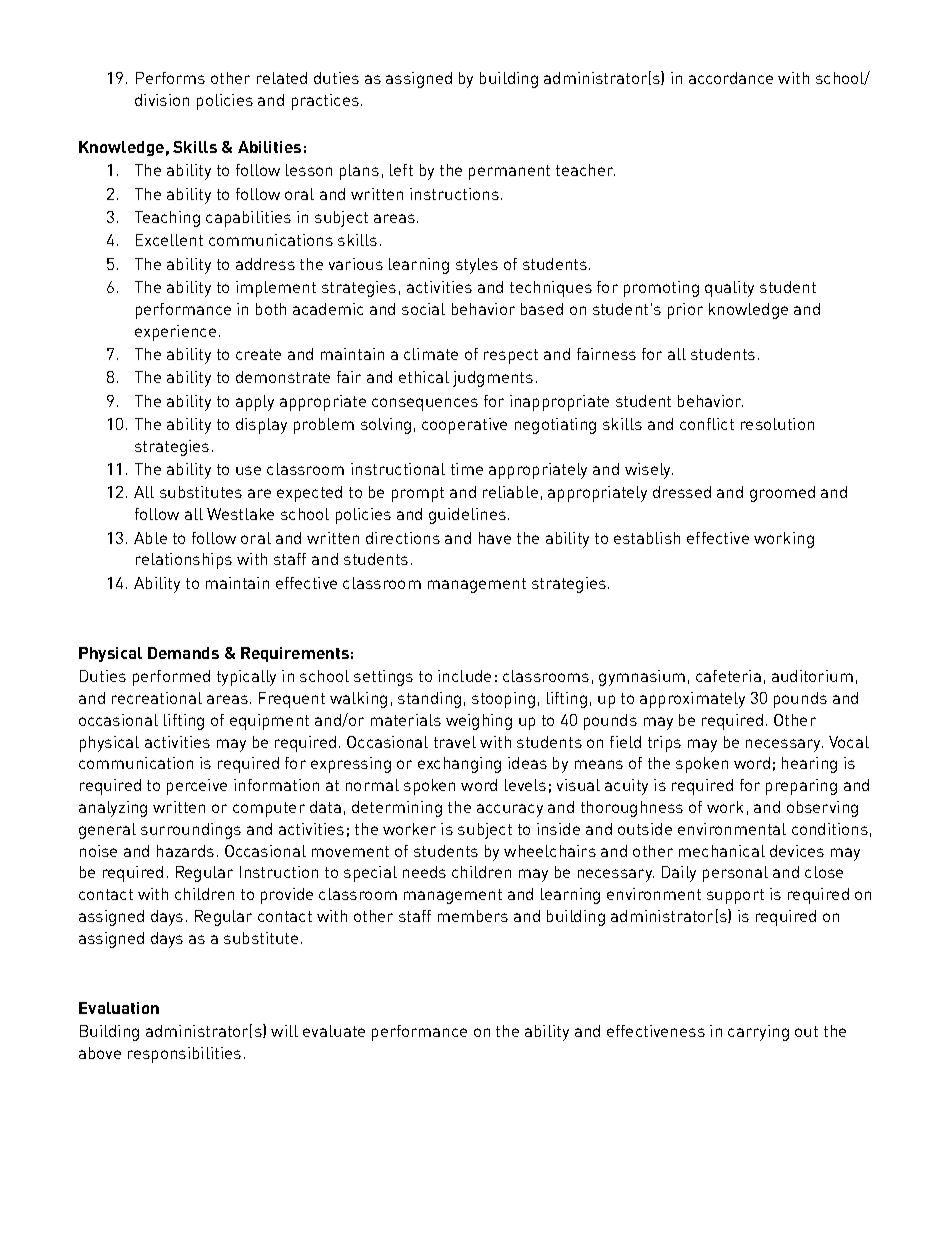 The image size is (952, 1233). I want to click on division, so click(162, 100).
